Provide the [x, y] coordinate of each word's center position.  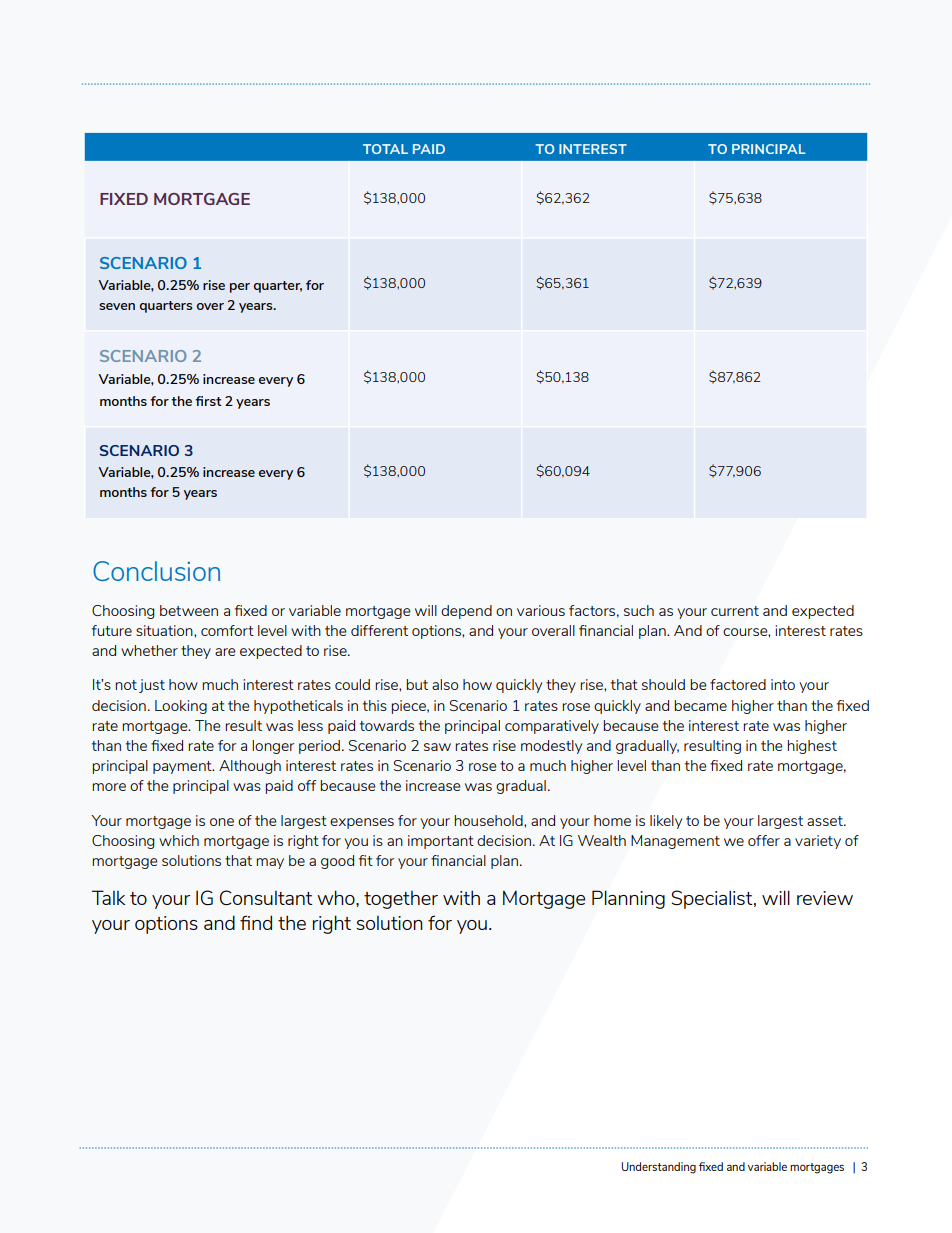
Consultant [266, 897]
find [256, 922]
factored [738, 684]
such [639, 610]
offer [764, 840]
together [401, 900]
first [208, 401]
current [735, 611]
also [445, 684]
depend [466, 612]
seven [117, 306]
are [225, 652]
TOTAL [385, 149]
